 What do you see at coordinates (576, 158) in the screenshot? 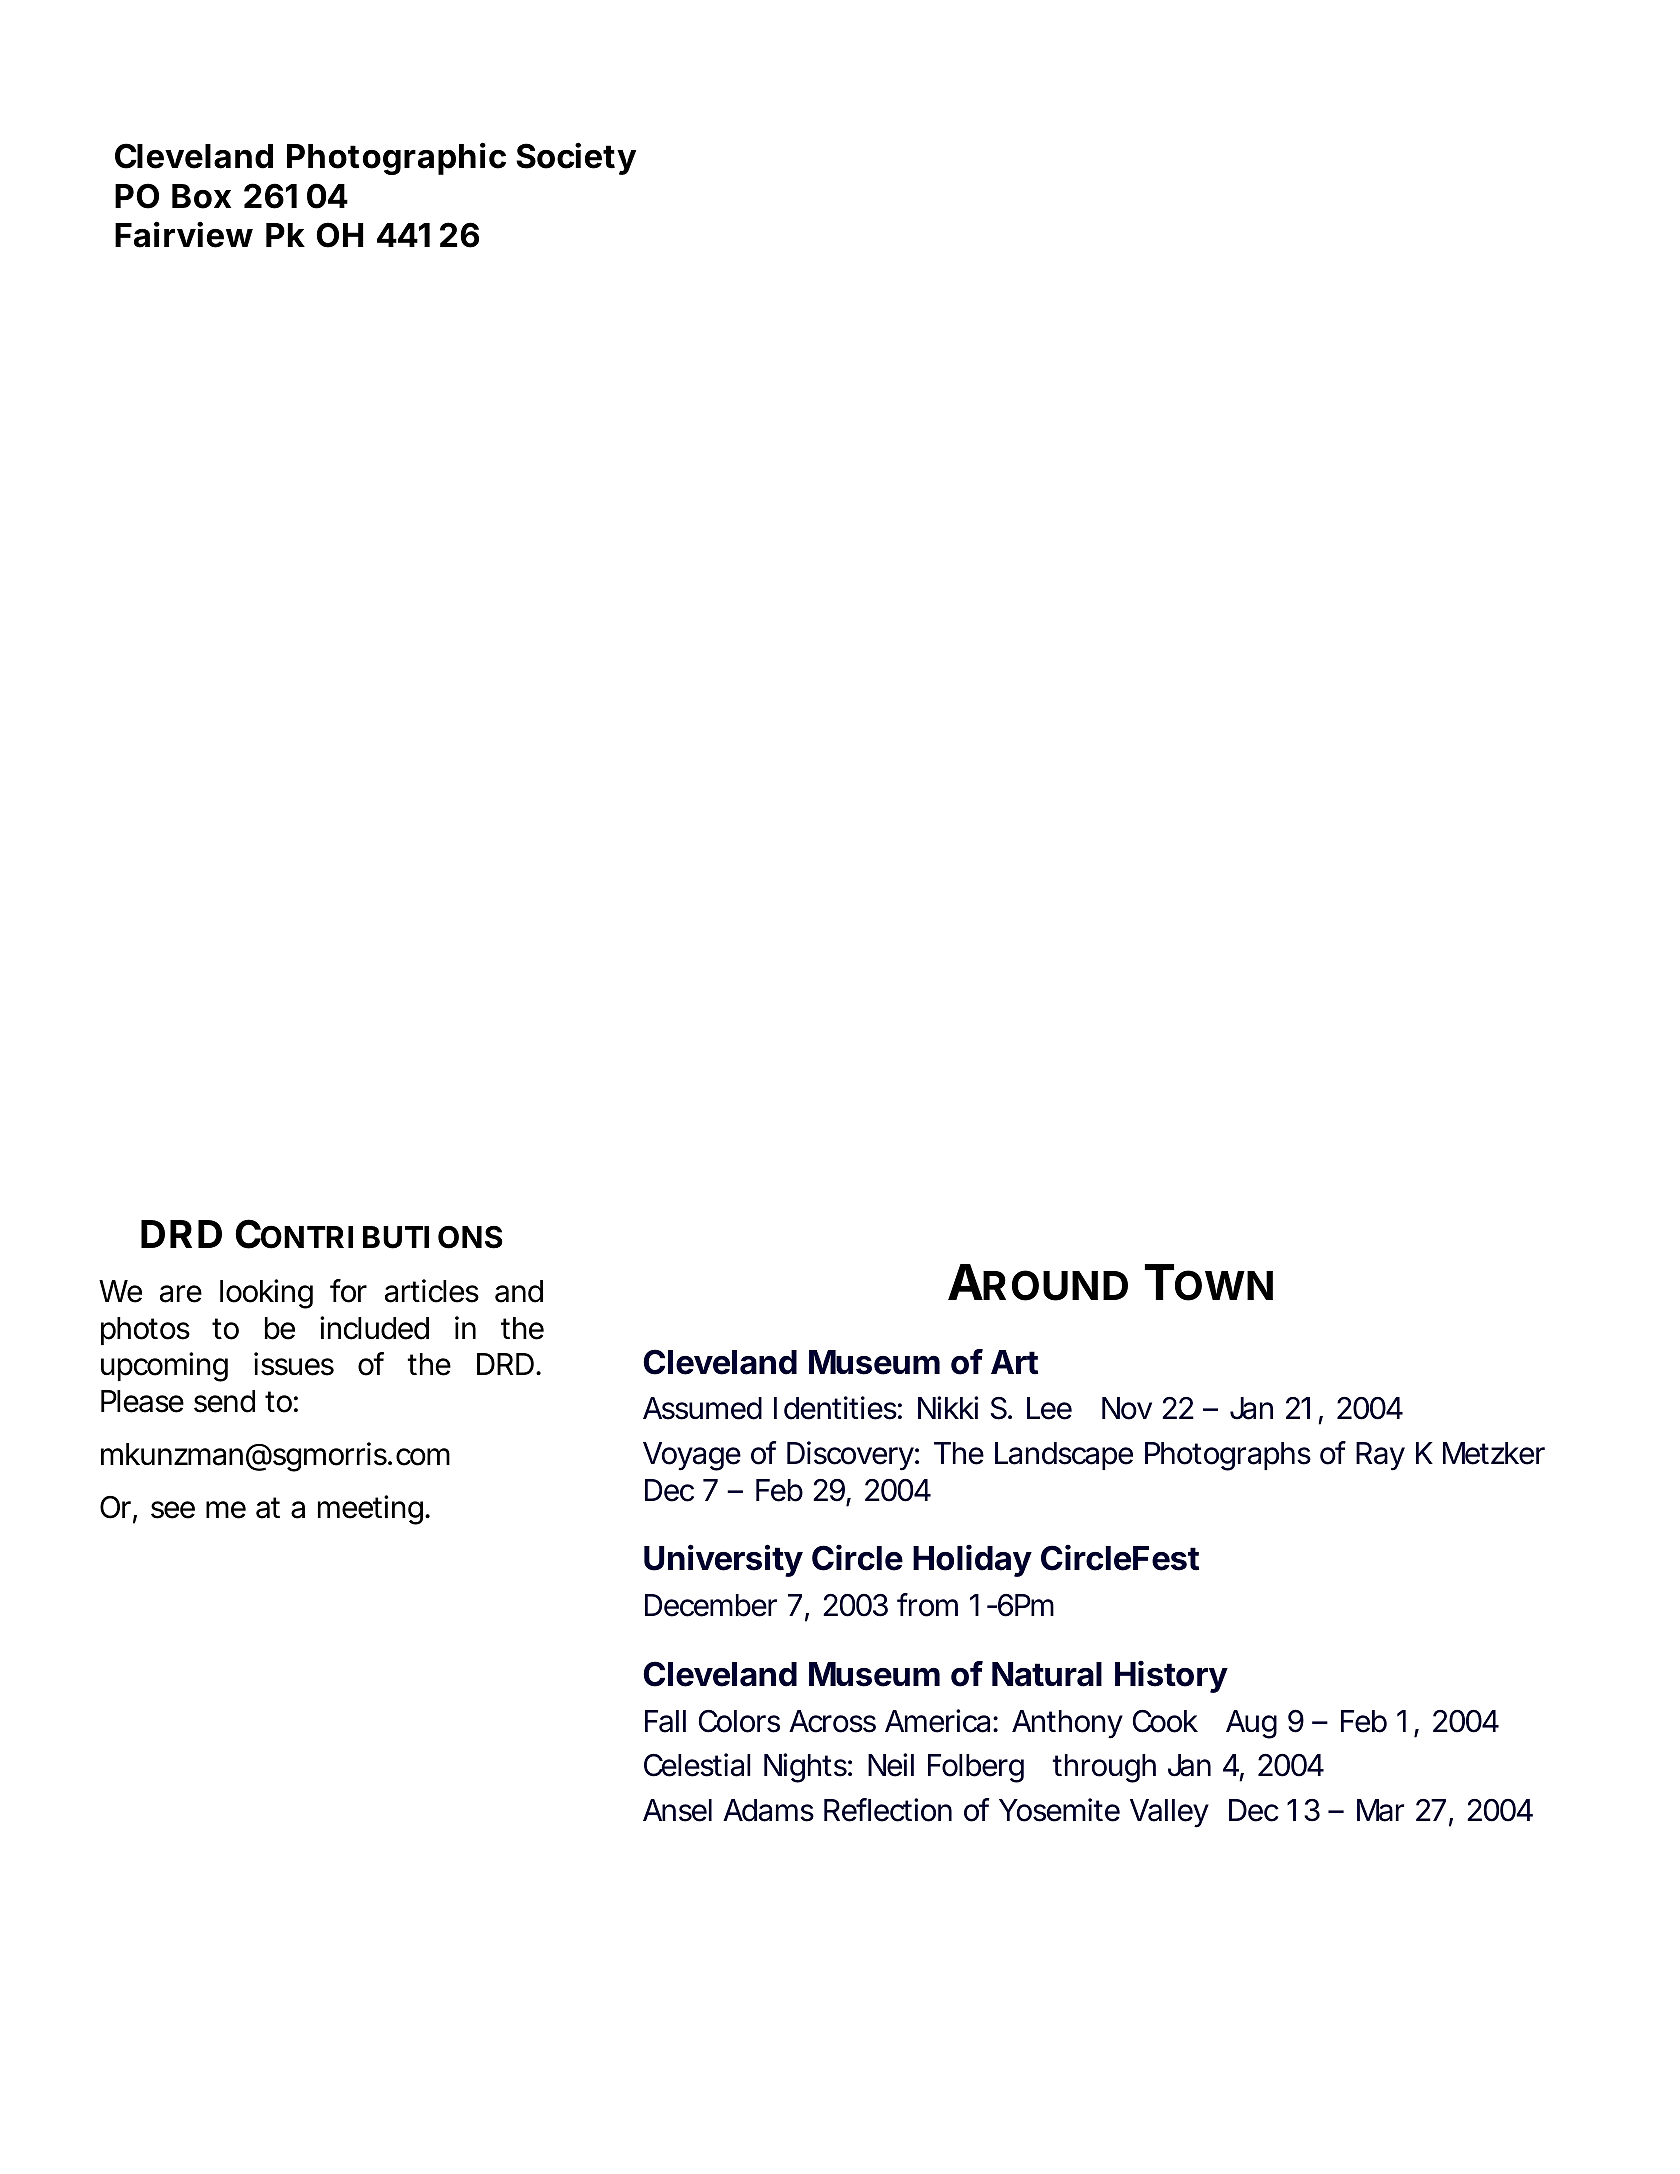
I see `Society` at bounding box center [576, 158].
